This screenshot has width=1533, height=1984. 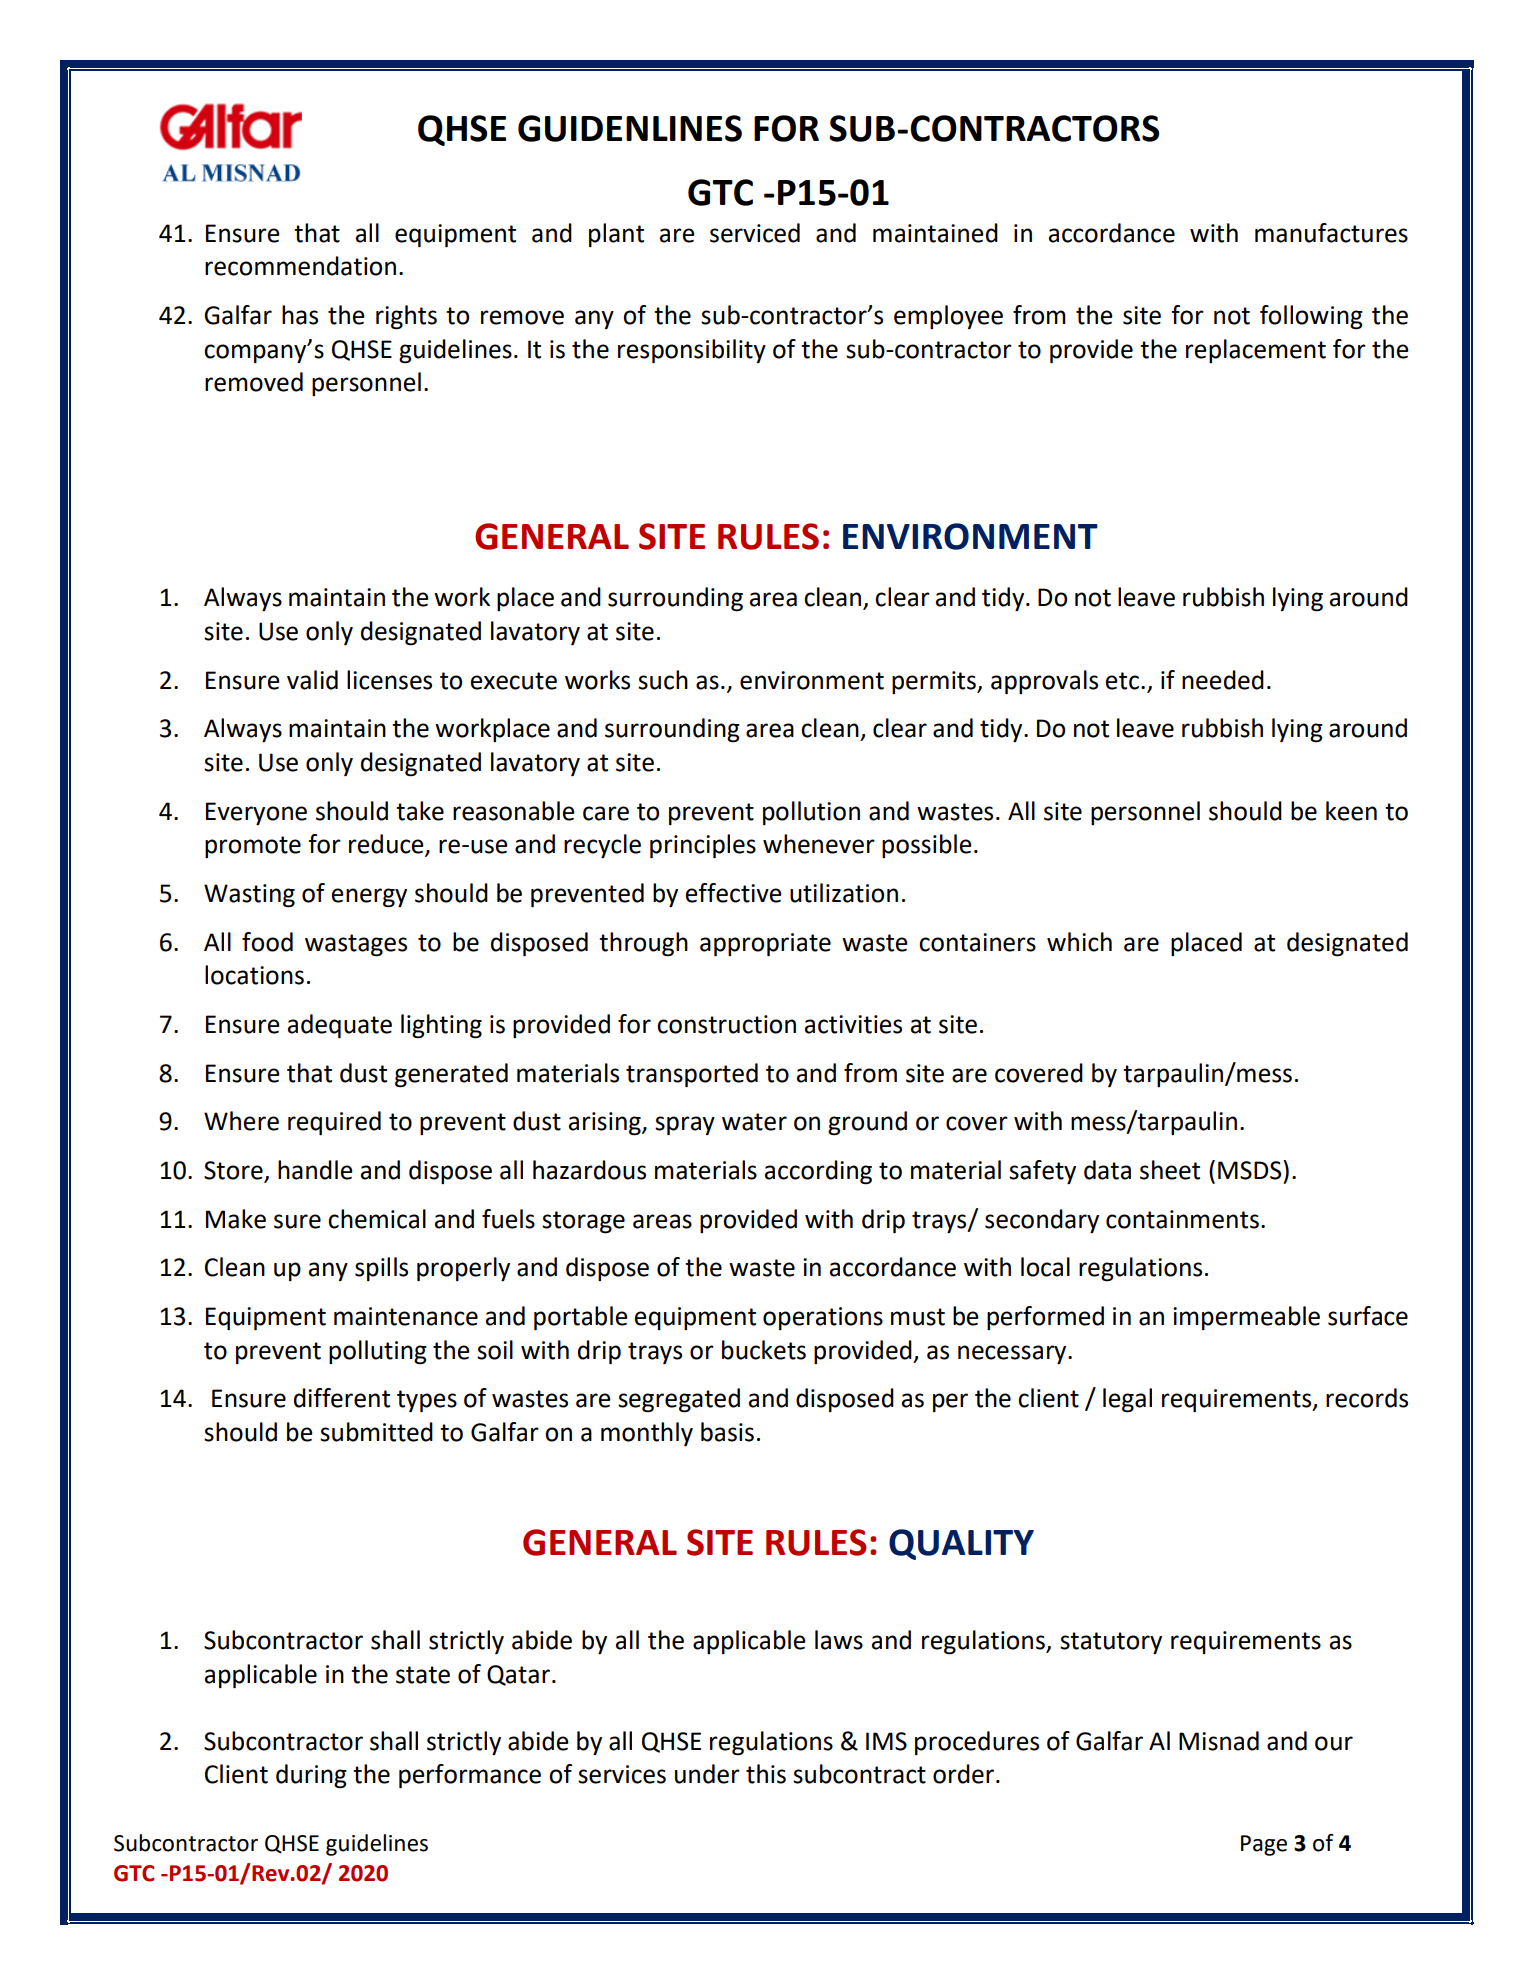 What do you see at coordinates (1311, 317) in the screenshot?
I see `following` at bounding box center [1311, 317].
